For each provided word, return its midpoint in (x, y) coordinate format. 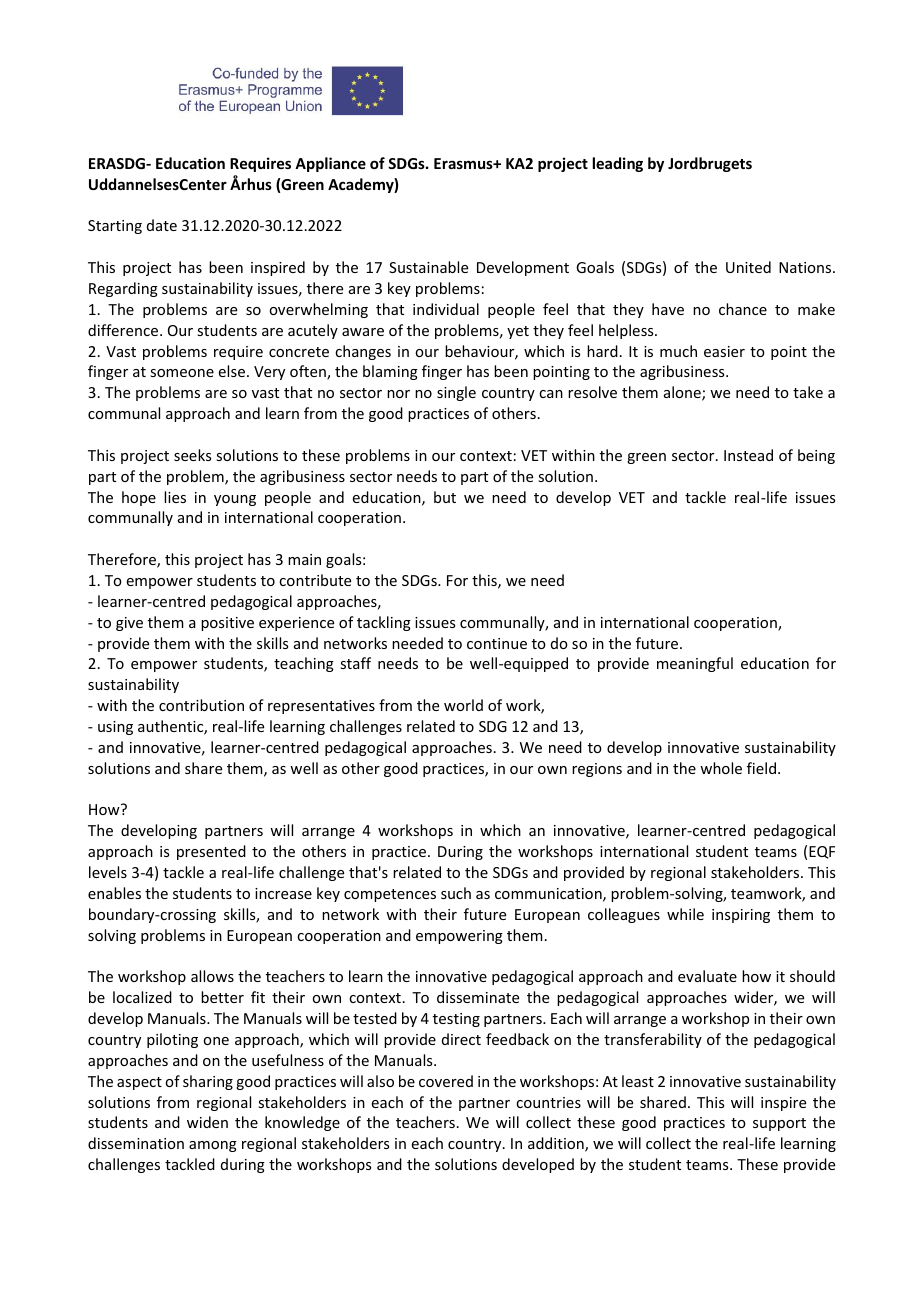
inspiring (741, 916)
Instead (748, 455)
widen (207, 1122)
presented (211, 852)
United (748, 267)
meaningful (695, 664)
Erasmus (464, 163)
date (162, 225)
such (456, 893)
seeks (192, 455)
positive (227, 624)
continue (497, 643)
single (456, 393)
